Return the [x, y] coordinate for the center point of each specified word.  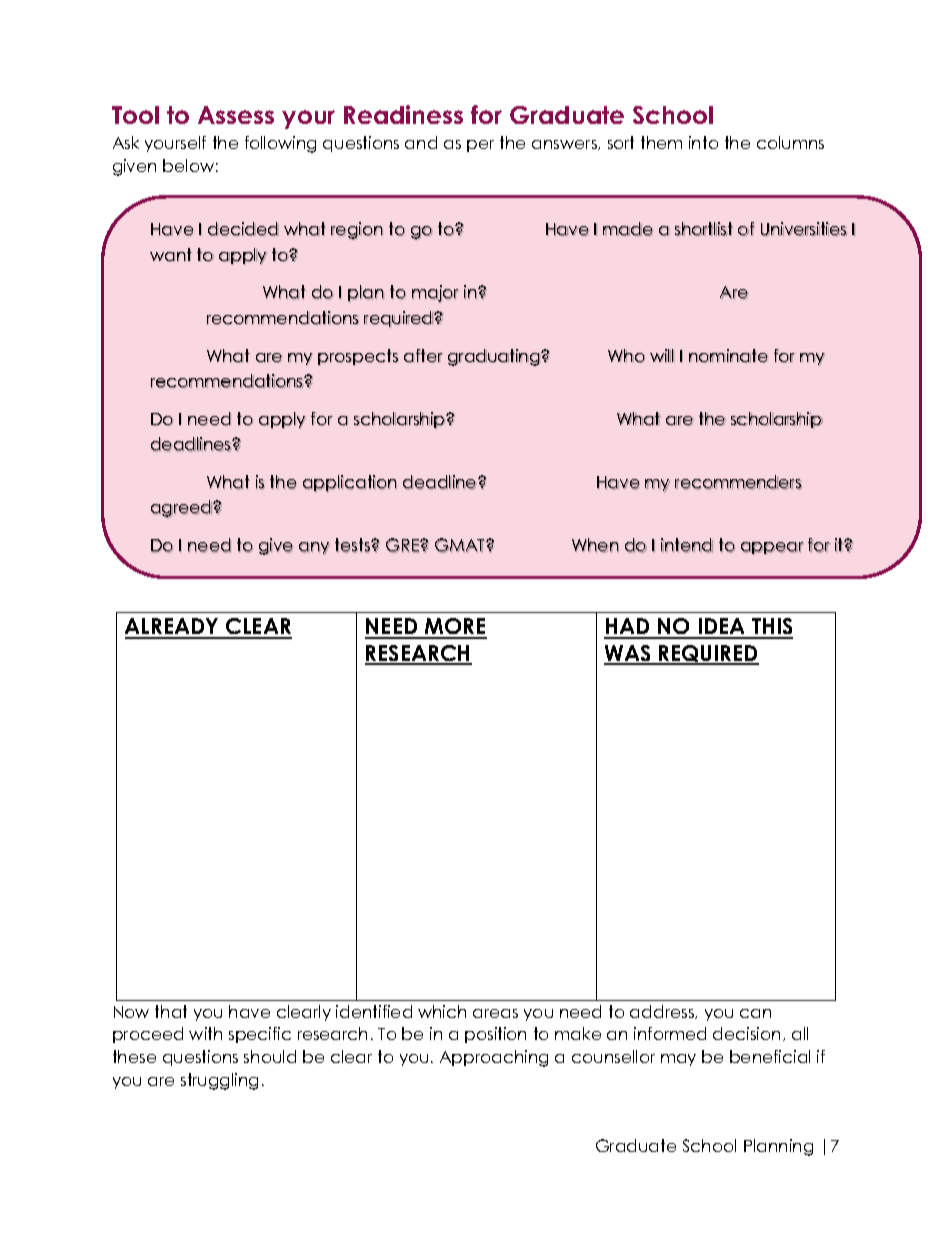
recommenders [738, 482]
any [314, 548]
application [350, 483]
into [703, 142]
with [205, 1033]
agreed [182, 509]
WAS [628, 654]
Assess [236, 115]
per [480, 146]
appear [772, 548]
